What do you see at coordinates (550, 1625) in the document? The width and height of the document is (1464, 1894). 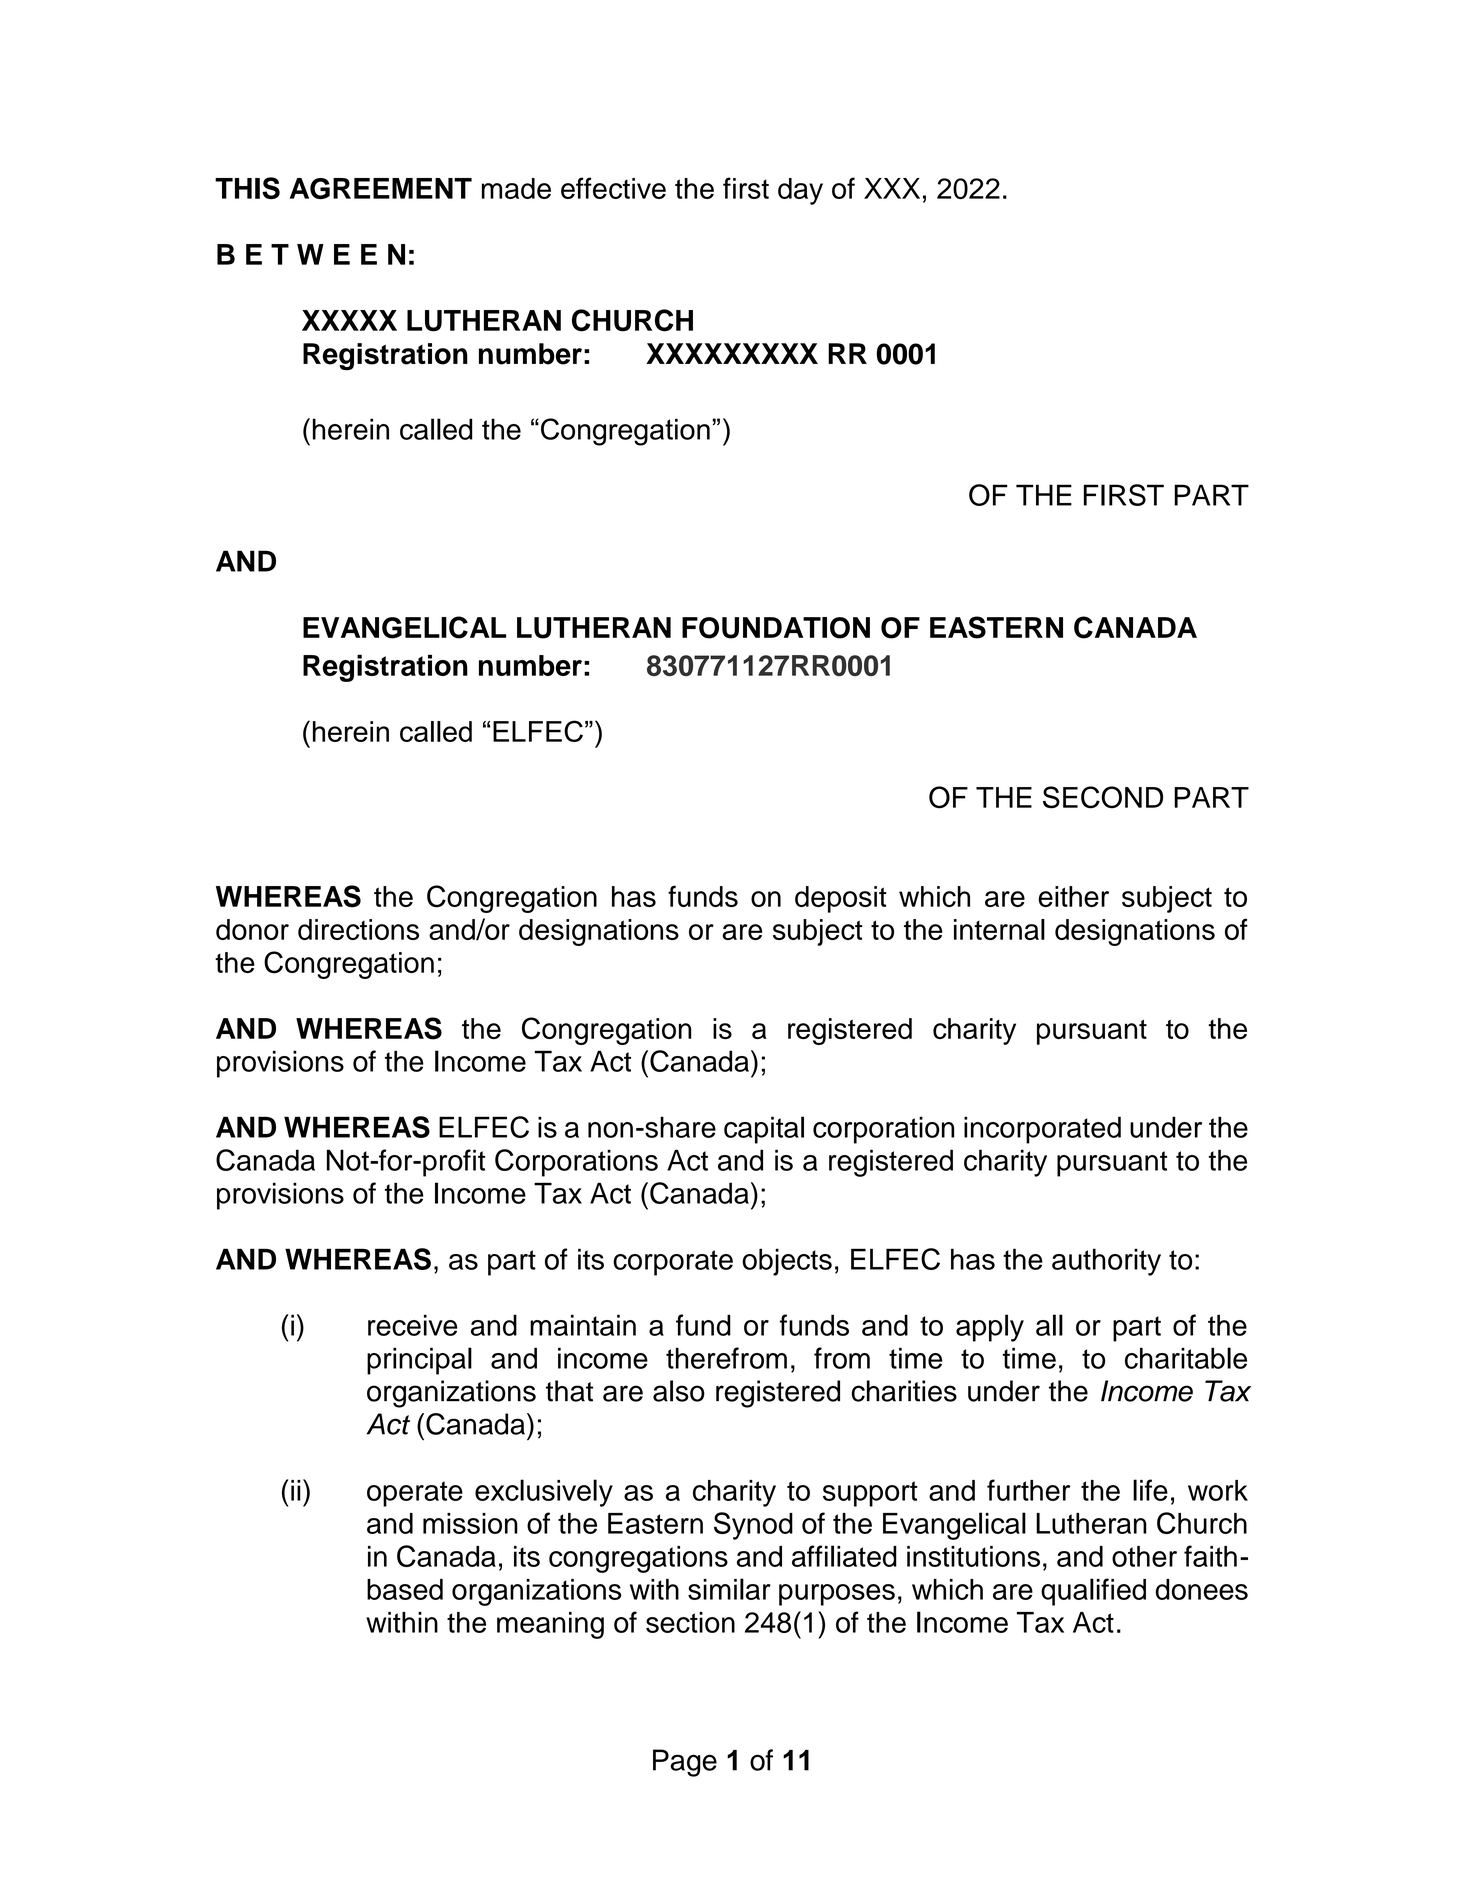 I see `meaning` at bounding box center [550, 1625].
